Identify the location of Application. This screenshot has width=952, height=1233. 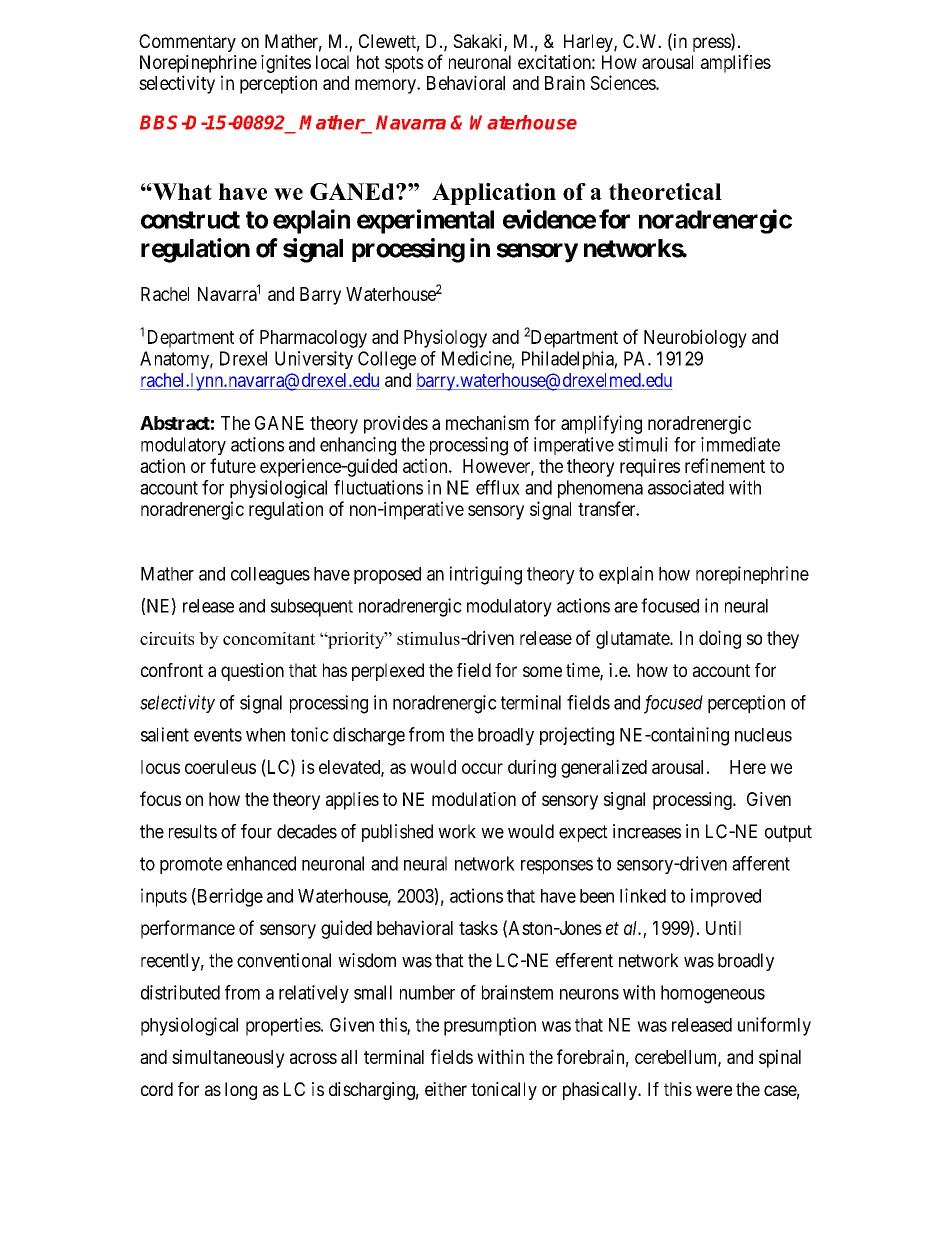
(494, 194).
